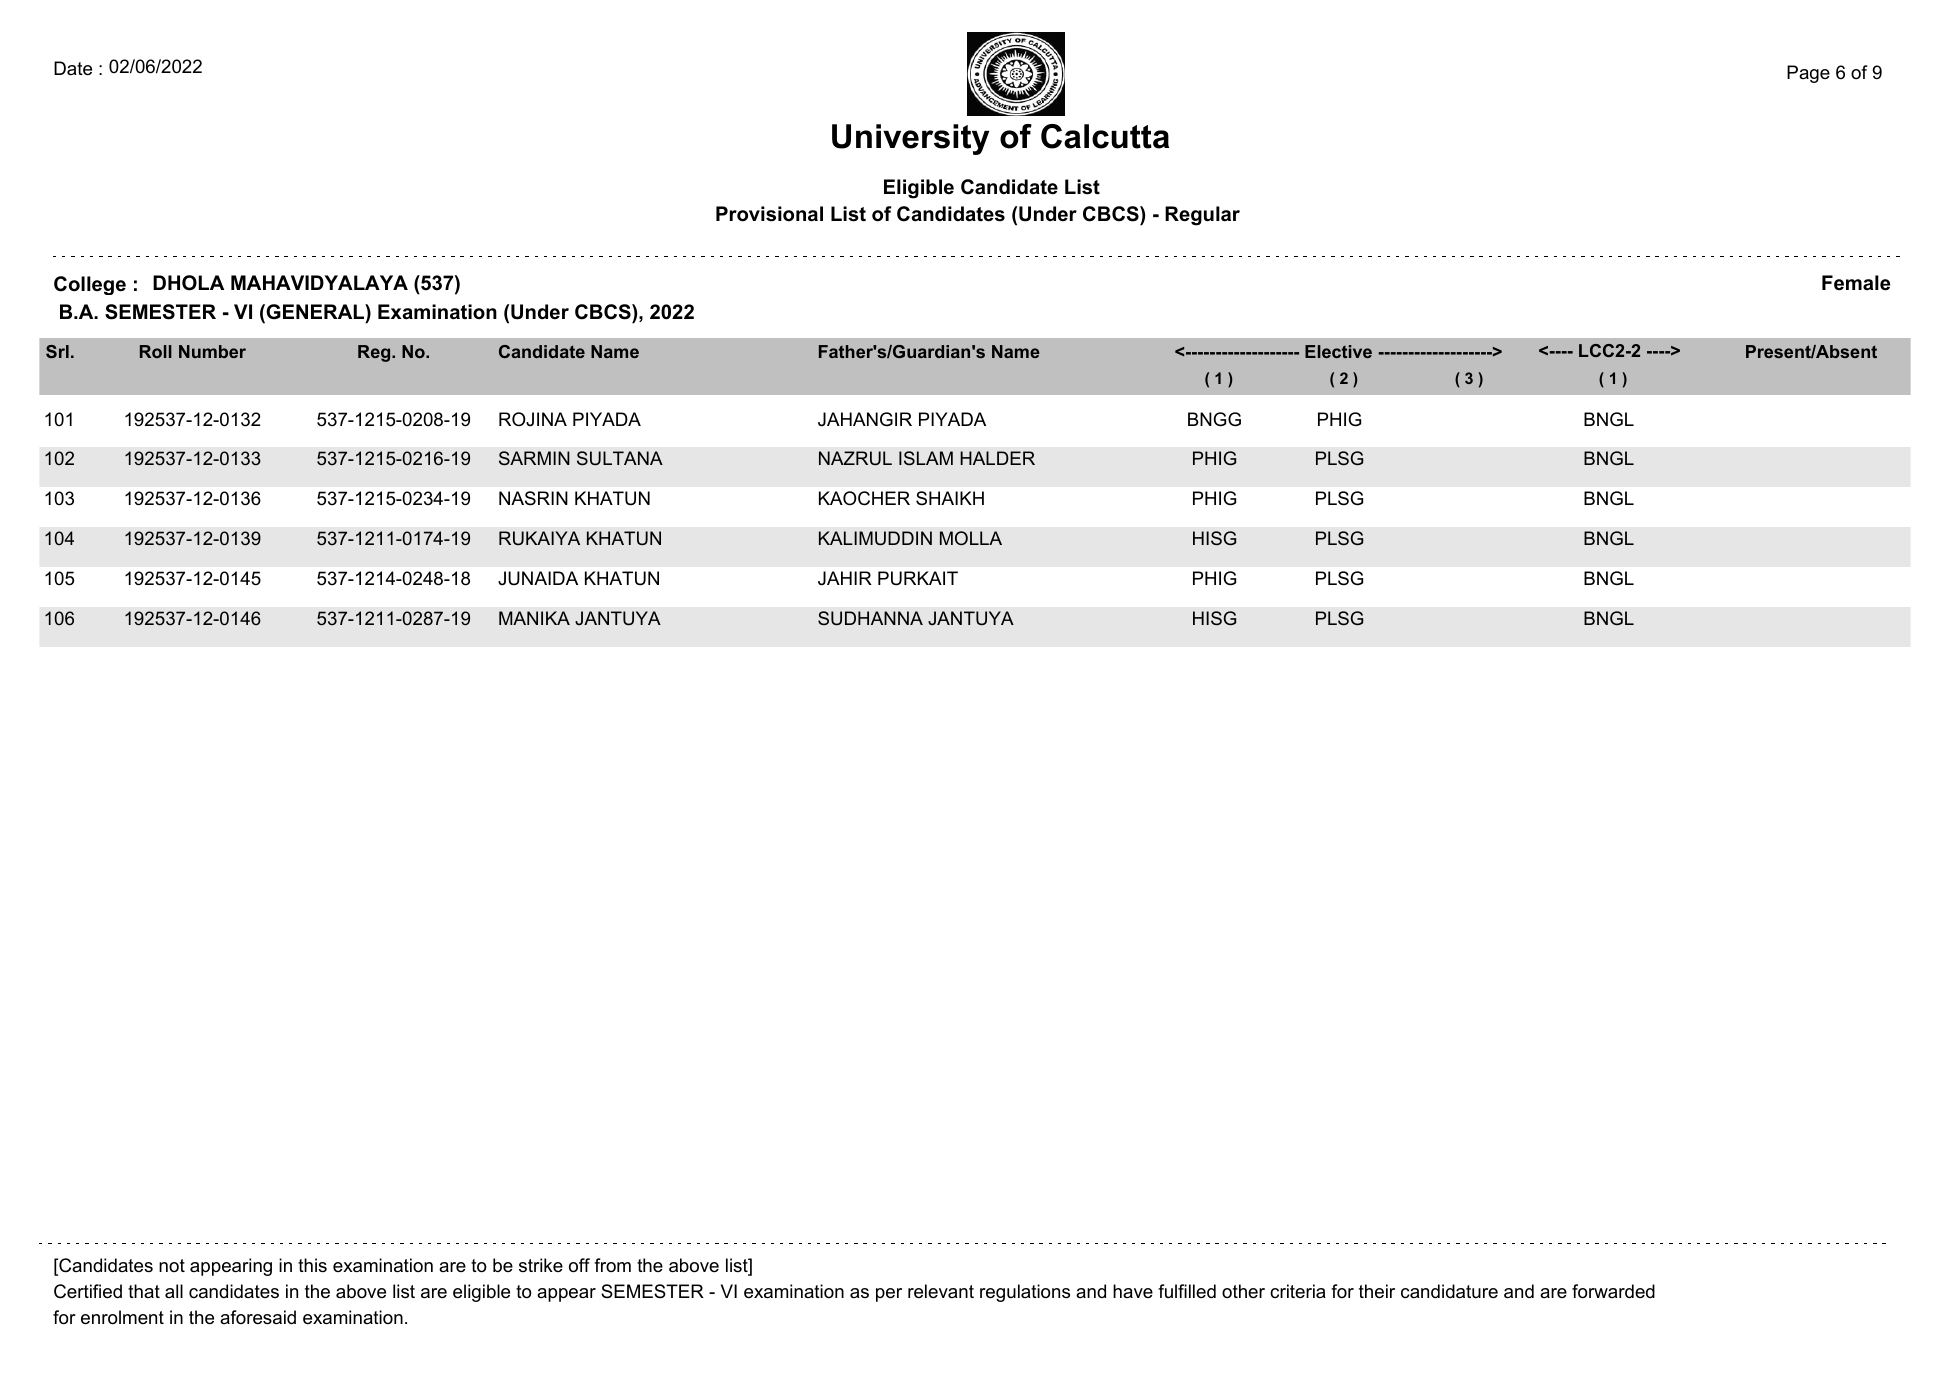 This screenshot has width=1950, height=1378. I want to click on JAHANGIR, so click(865, 419).
